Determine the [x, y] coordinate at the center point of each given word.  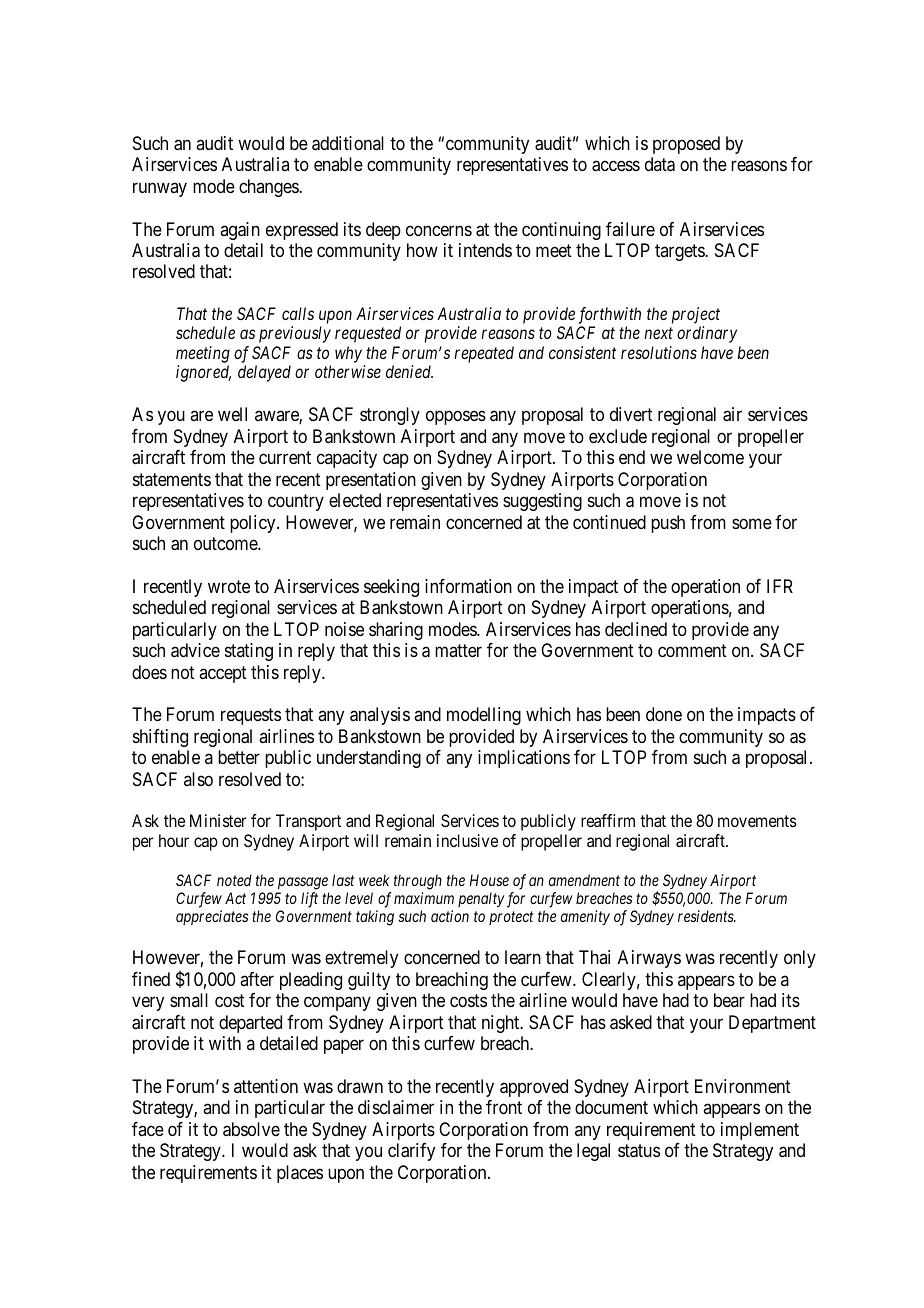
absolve [251, 1129]
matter [458, 651]
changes [269, 188]
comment [692, 651]
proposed [686, 145]
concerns [439, 230]
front [504, 1107]
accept [223, 674]
